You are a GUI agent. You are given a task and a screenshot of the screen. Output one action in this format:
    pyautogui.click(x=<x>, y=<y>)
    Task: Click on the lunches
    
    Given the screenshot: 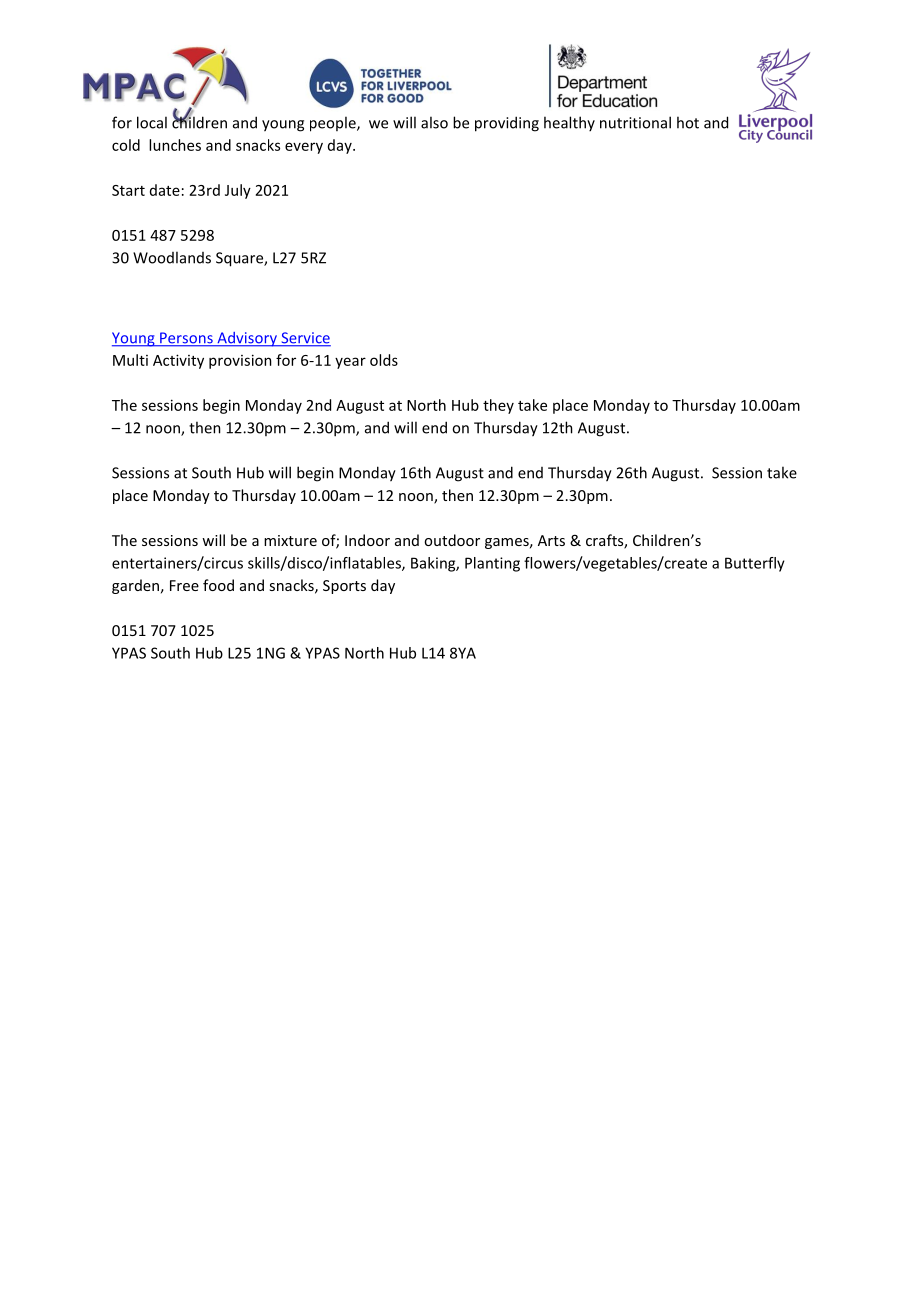 What is the action you would take?
    pyautogui.click(x=175, y=145)
